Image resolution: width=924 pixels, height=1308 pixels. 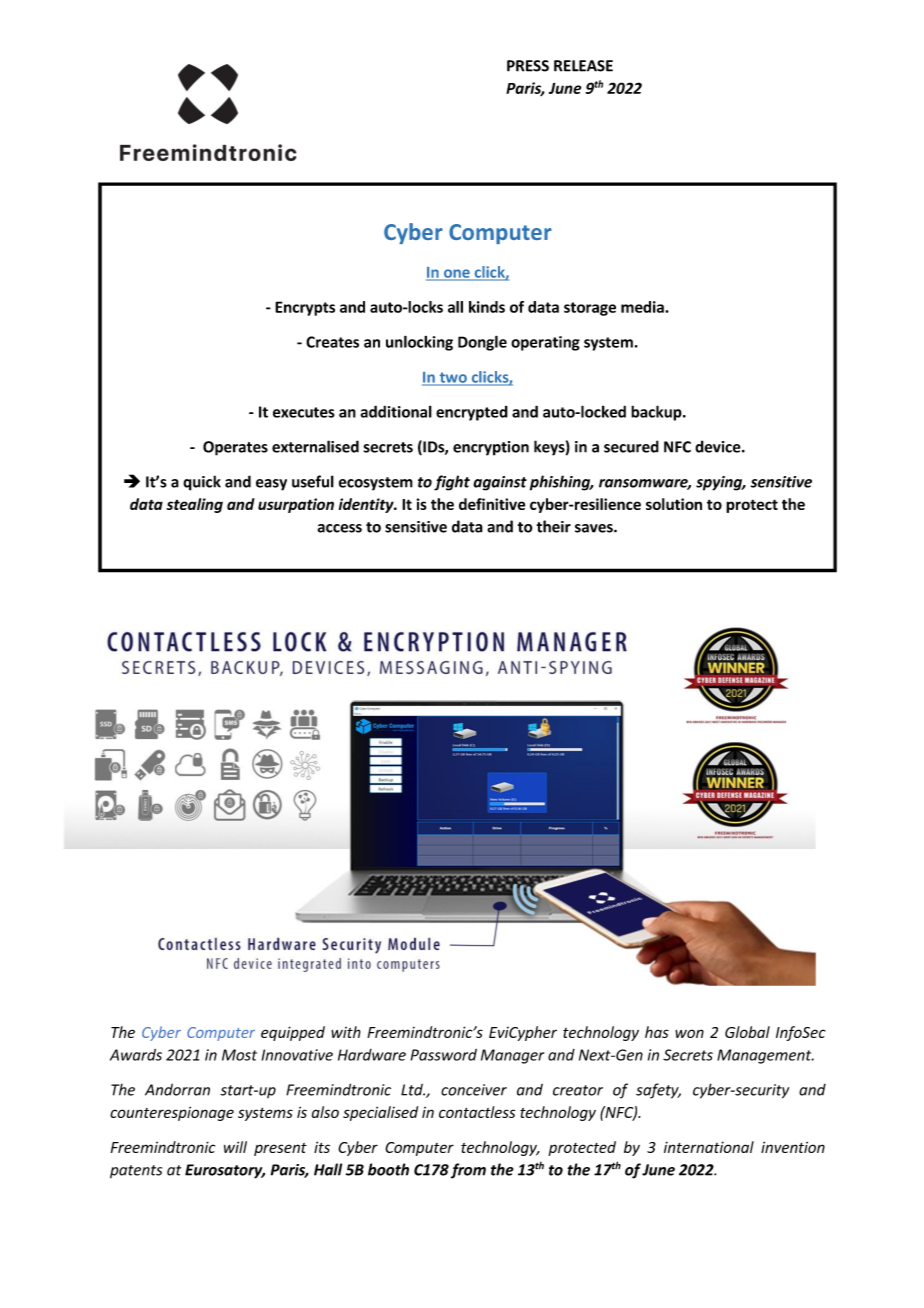 I want to click on Global, so click(x=747, y=1032).
